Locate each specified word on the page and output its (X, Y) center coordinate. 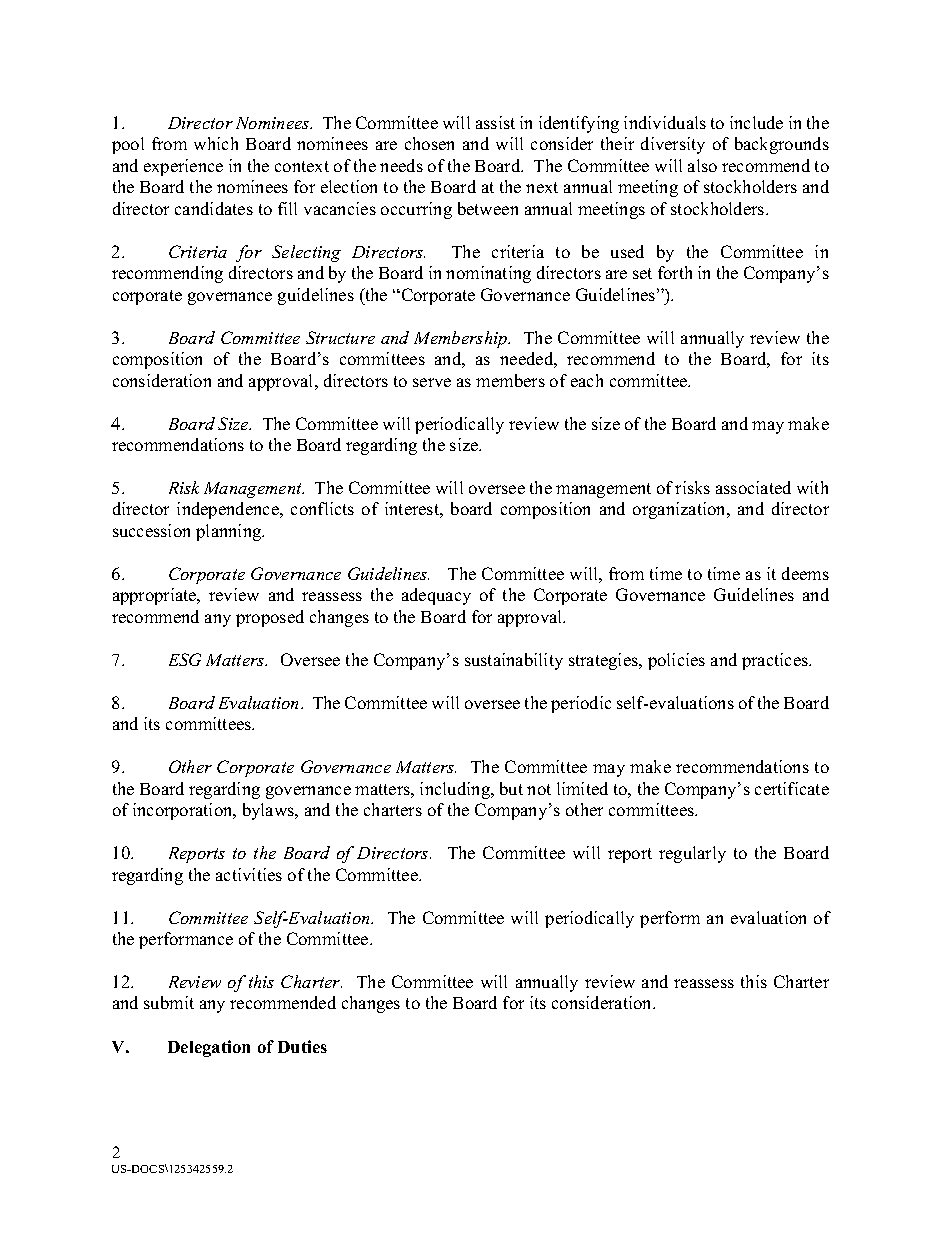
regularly (692, 854)
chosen (429, 143)
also (702, 165)
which (216, 143)
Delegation (209, 1048)
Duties (302, 1046)
